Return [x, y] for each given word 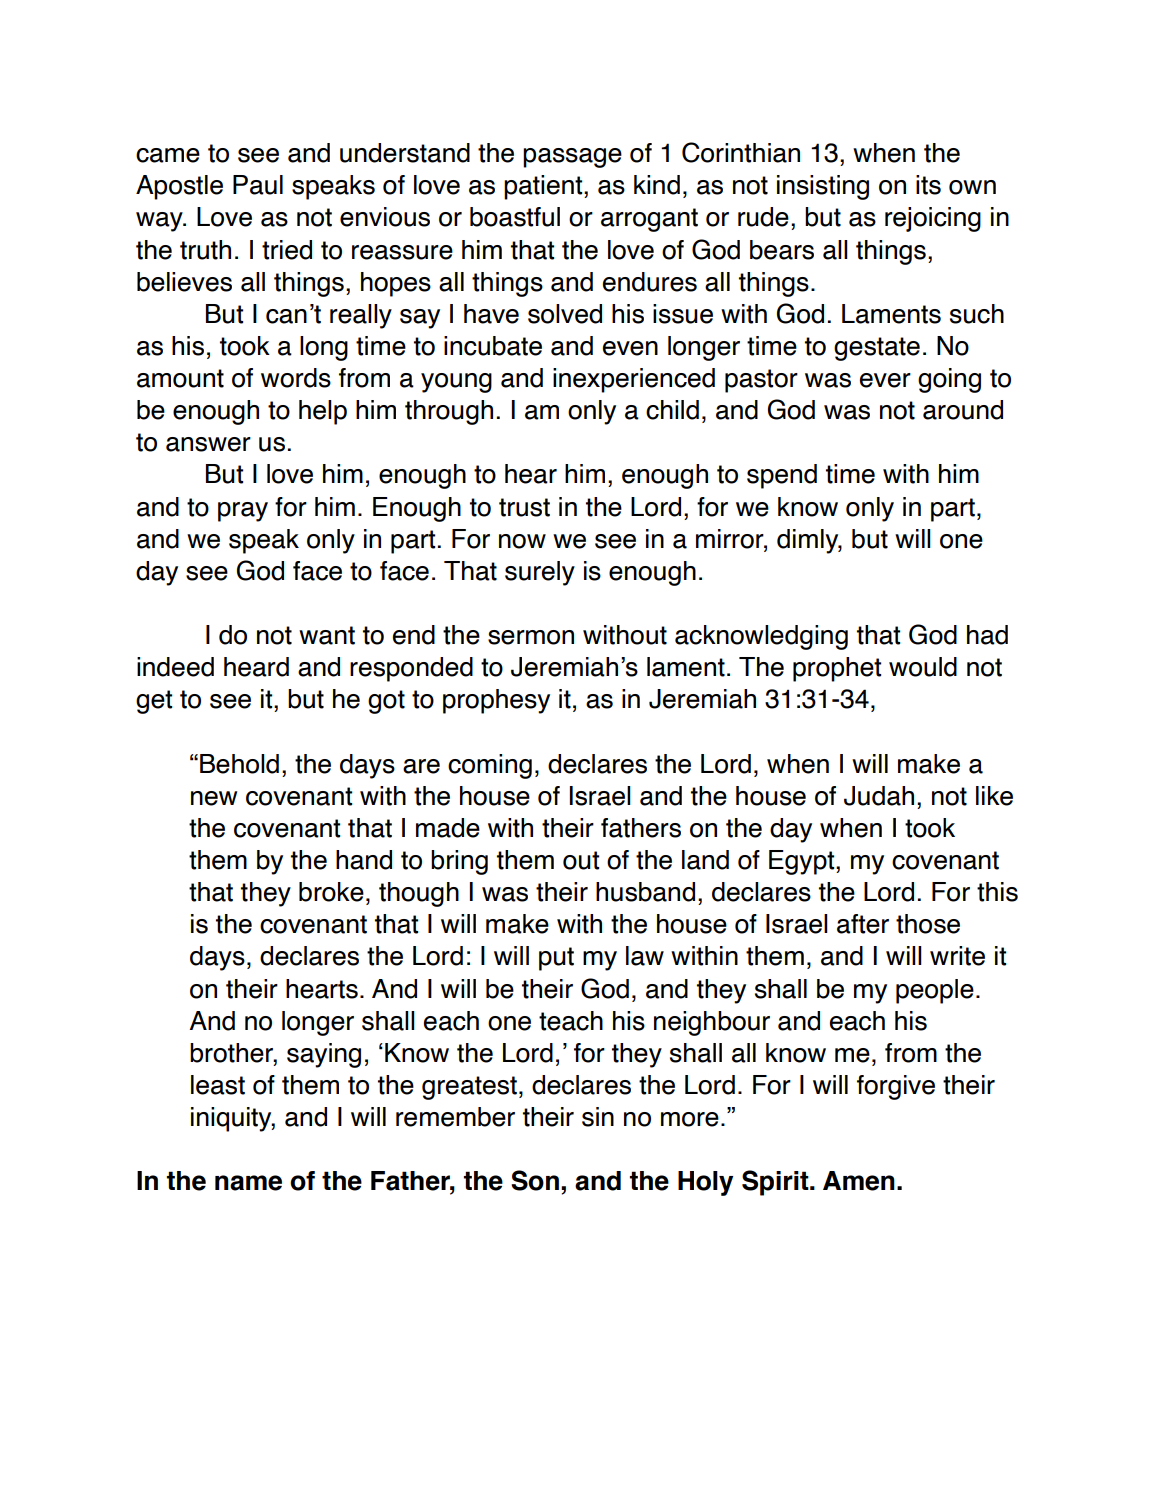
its [928, 185]
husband [645, 892]
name [248, 1183]
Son [535, 1180]
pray [243, 512]
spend [782, 476]
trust [524, 507]
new [214, 798]
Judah [879, 796]
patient [544, 187]
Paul [258, 185]
